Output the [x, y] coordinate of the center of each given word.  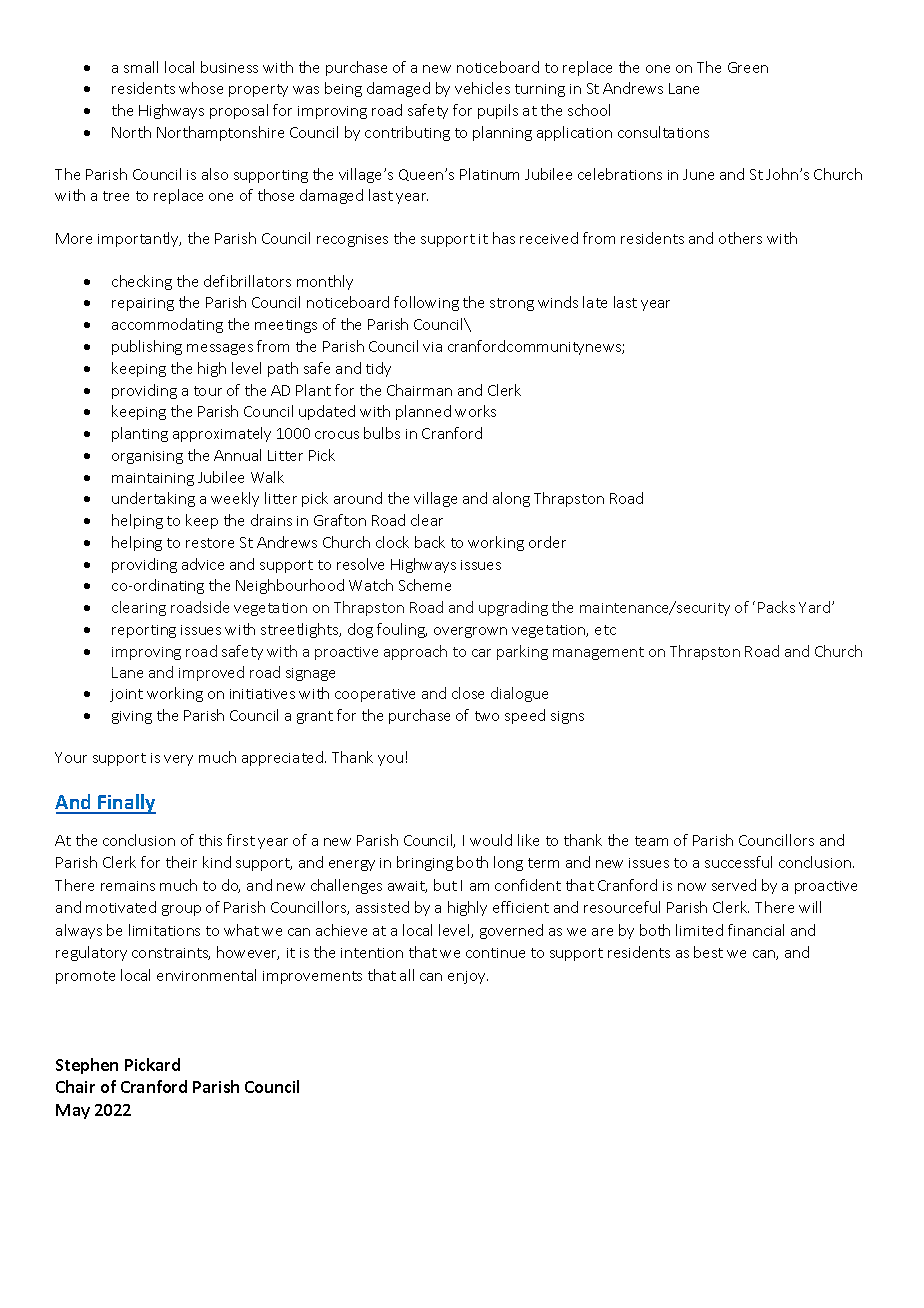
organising [147, 457]
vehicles [482, 88]
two [487, 716]
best [708, 952]
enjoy [468, 977]
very [178, 760]
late [595, 302]
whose [201, 88]
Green [748, 67]
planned [423, 412]
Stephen [87, 1066]
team [651, 841]
